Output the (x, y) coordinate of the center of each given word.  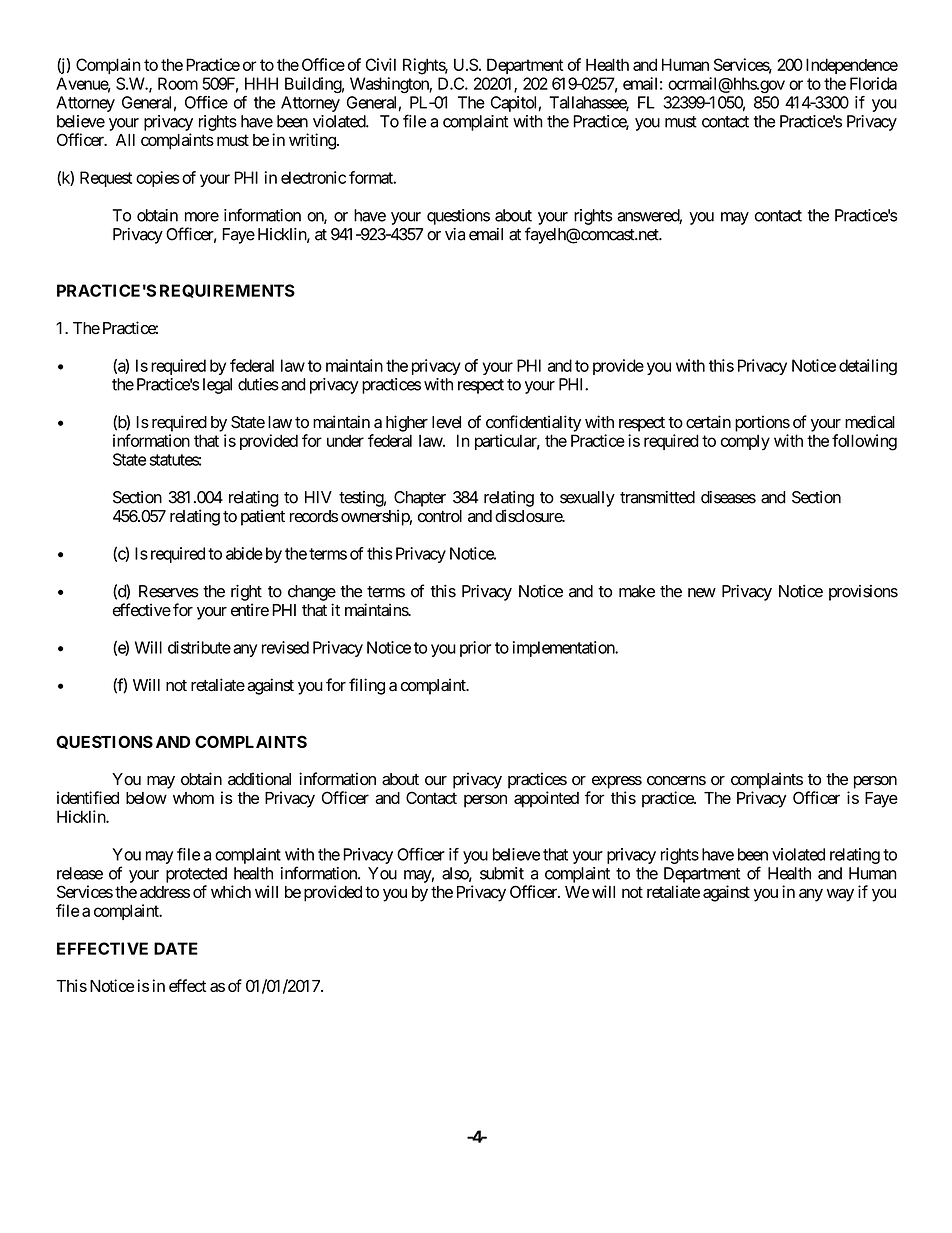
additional (259, 779)
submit (502, 873)
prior (476, 649)
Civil (381, 64)
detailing (868, 367)
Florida (873, 83)
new (702, 593)
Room (178, 83)
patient (263, 517)
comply (745, 442)
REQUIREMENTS (227, 291)
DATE (176, 948)
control (440, 516)
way (840, 895)
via (455, 234)
